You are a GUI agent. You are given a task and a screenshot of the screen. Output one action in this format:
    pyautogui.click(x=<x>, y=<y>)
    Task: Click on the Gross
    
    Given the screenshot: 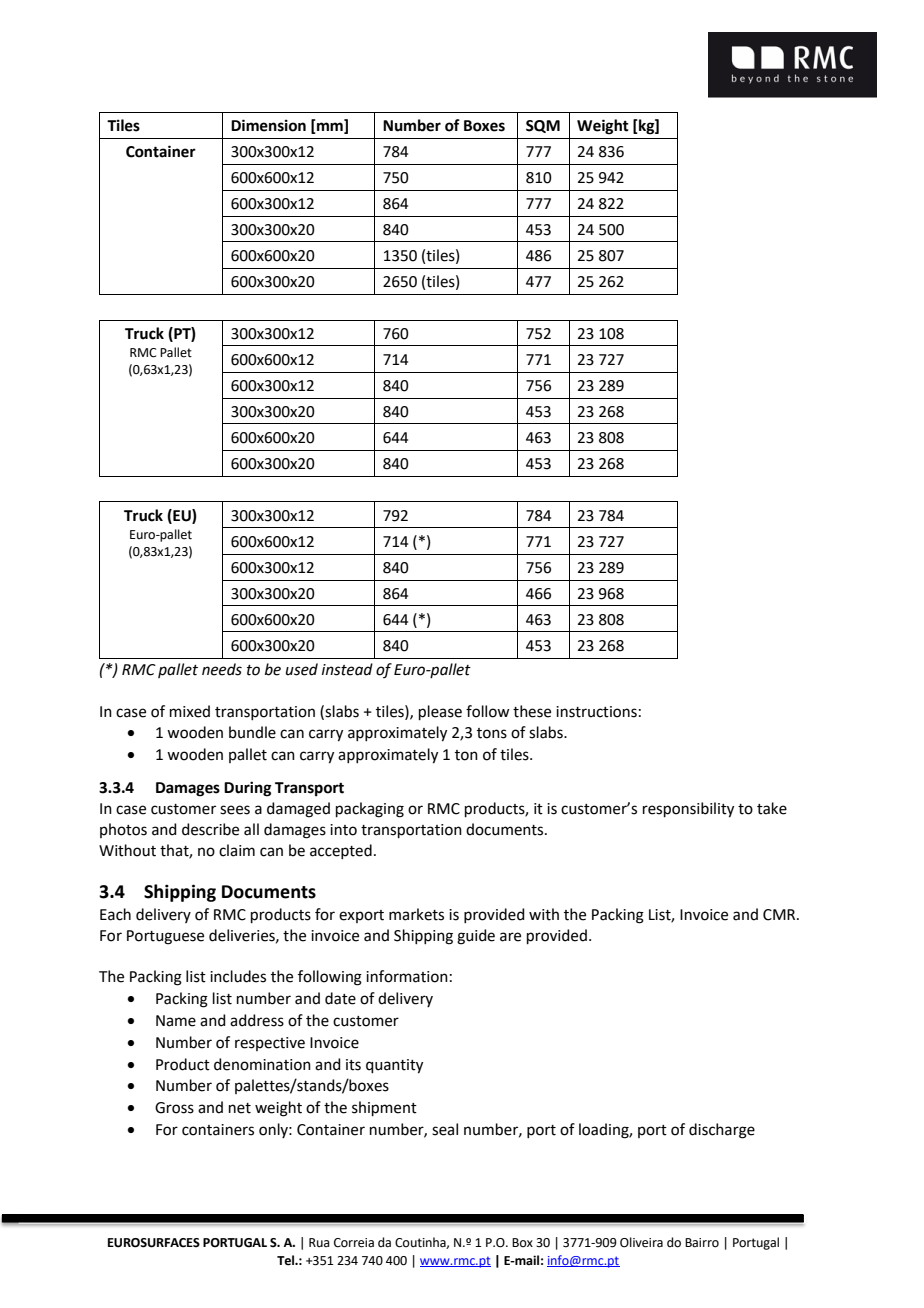 What is the action you would take?
    pyautogui.click(x=174, y=1108)
